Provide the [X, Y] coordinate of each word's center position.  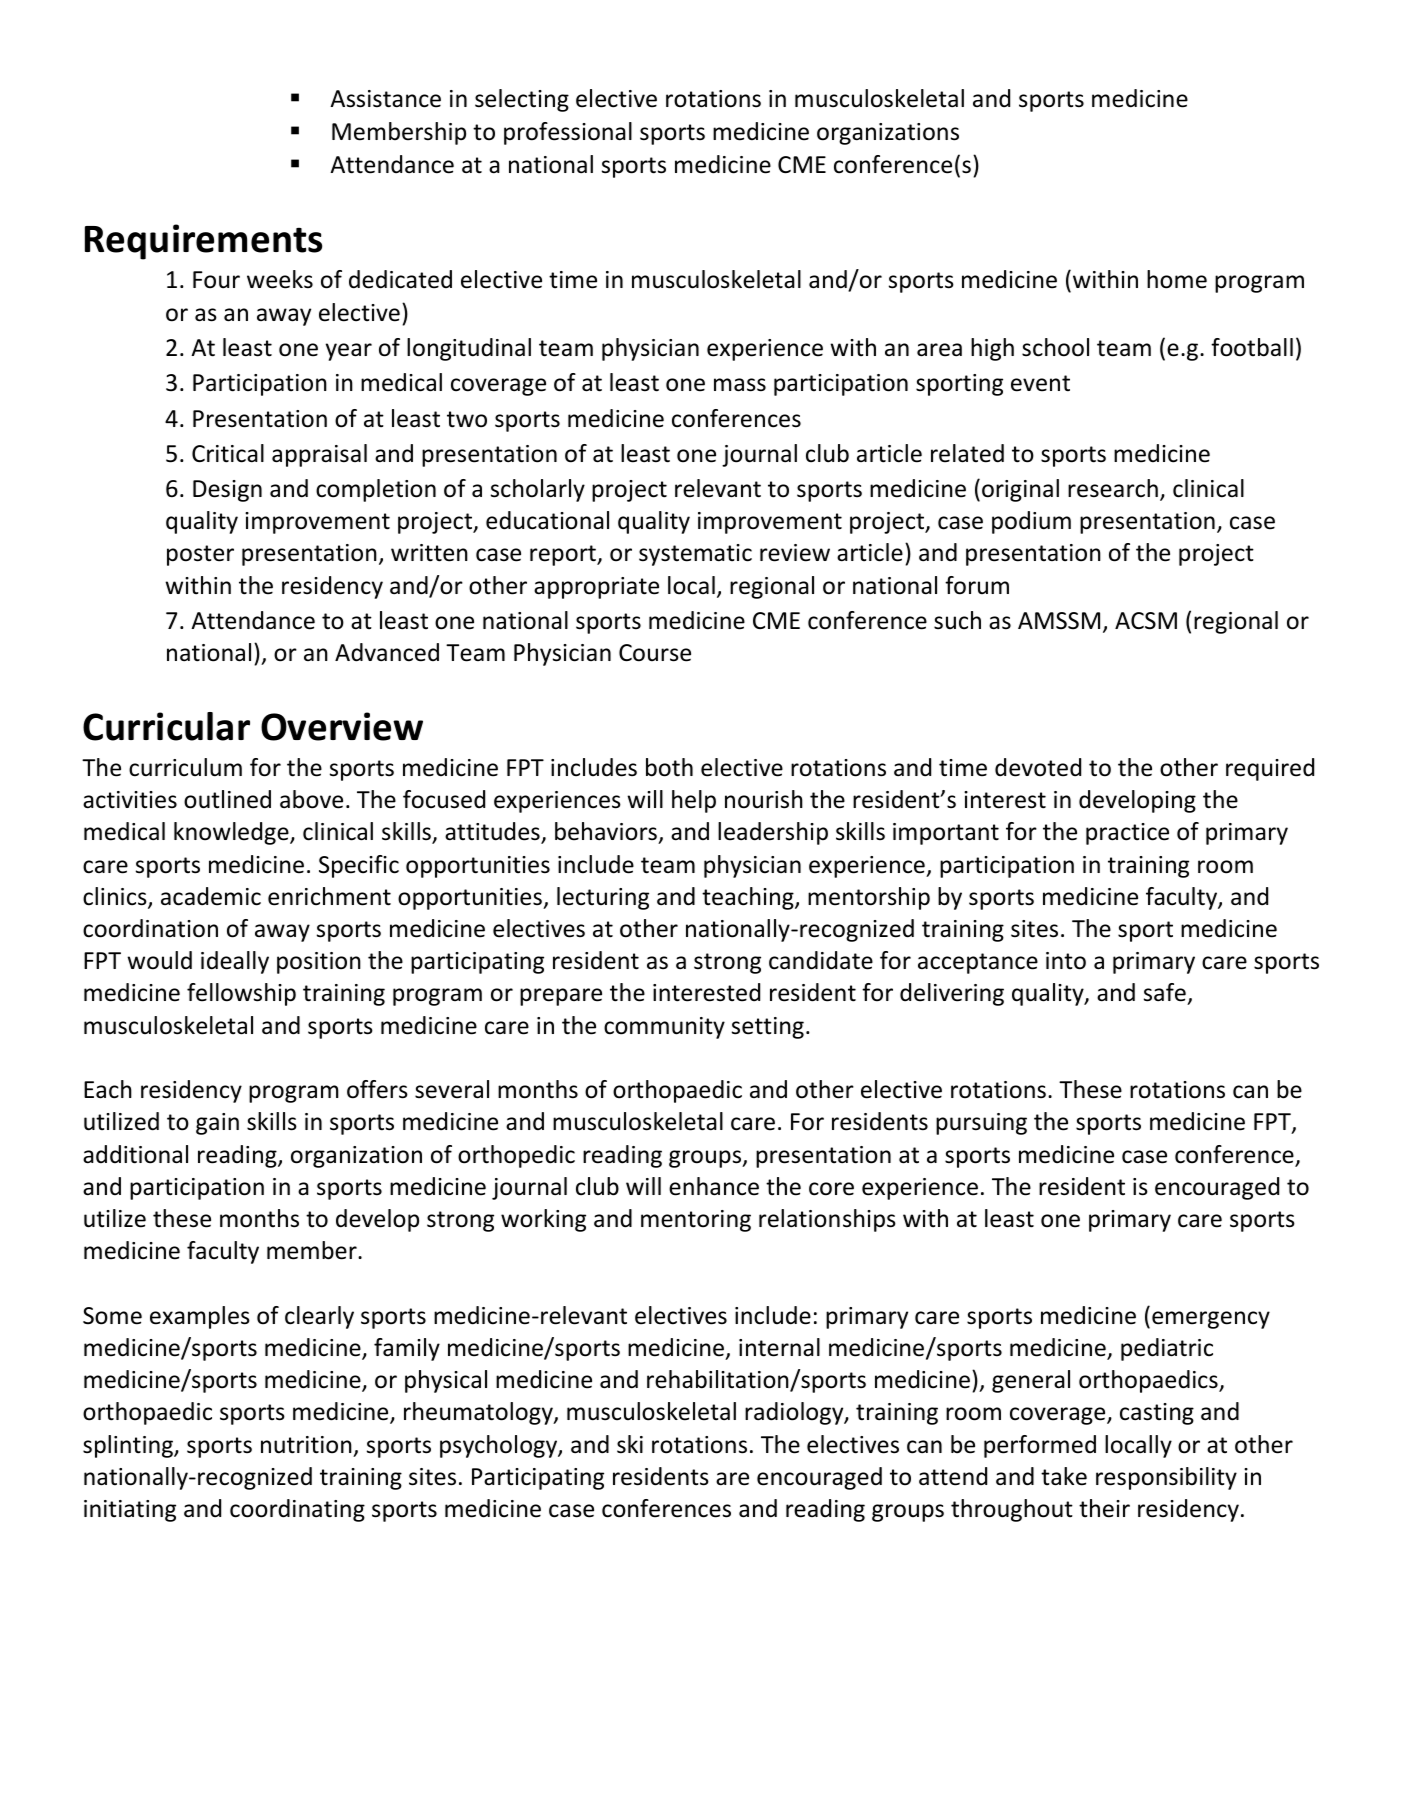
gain [217, 1124]
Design [227, 491]
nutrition [306, 1445]
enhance [714, 1186]
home [1177, 279]
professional [568, 133]
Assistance [385, 99]
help [694, 801]
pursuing [981, 1124]
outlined [227, 799]
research [1113, 488]
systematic [695, 555]
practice [1127, 834]
